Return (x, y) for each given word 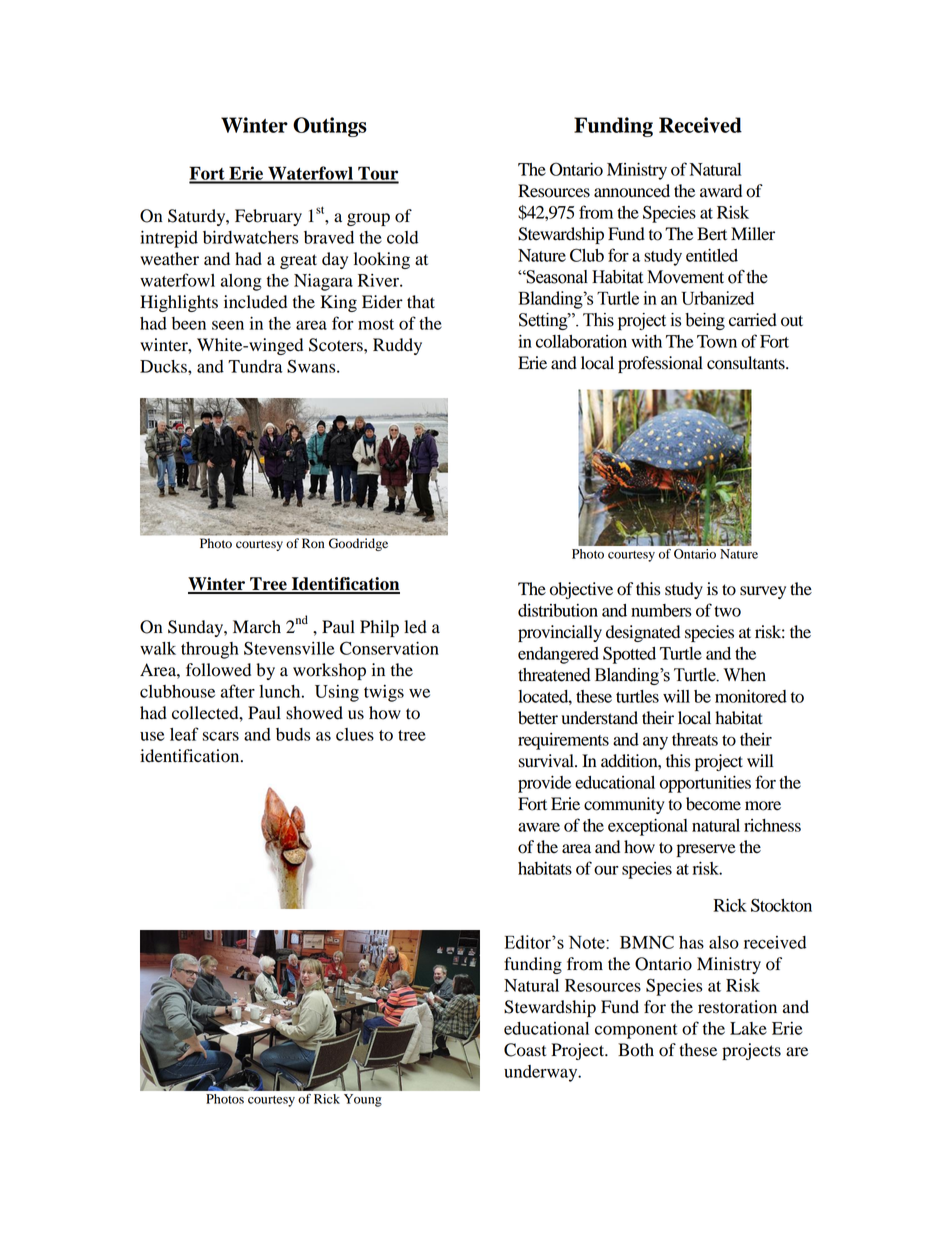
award (721, 191)
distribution (558, 610)
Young (363, 1100)
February (268, 217)
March (257, 626)
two (727, 611)
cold (402, 237)
